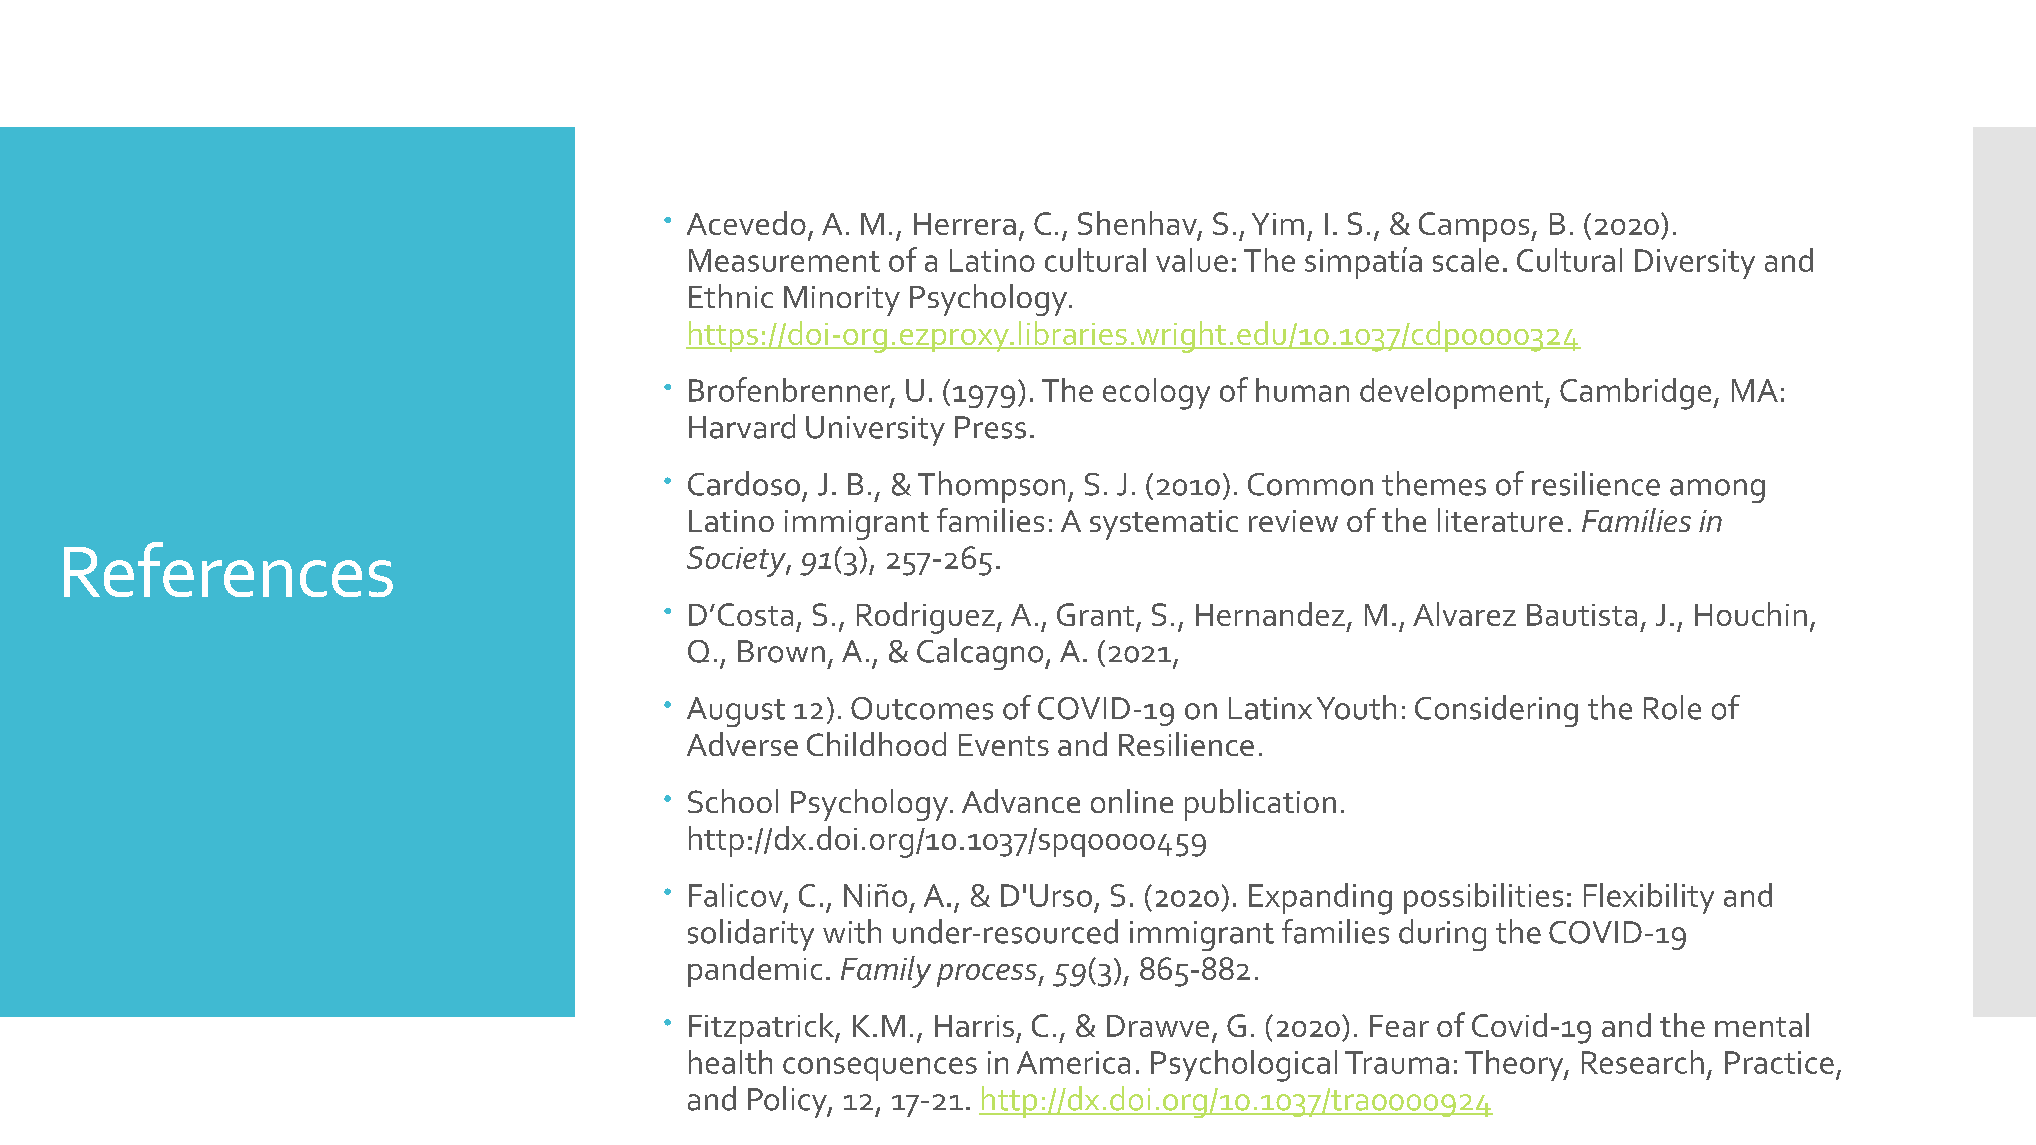 This image has width=2036, height=1145. Describe the element at coordinates (1695, 264) in the image. I see `Diversity` at that location.
